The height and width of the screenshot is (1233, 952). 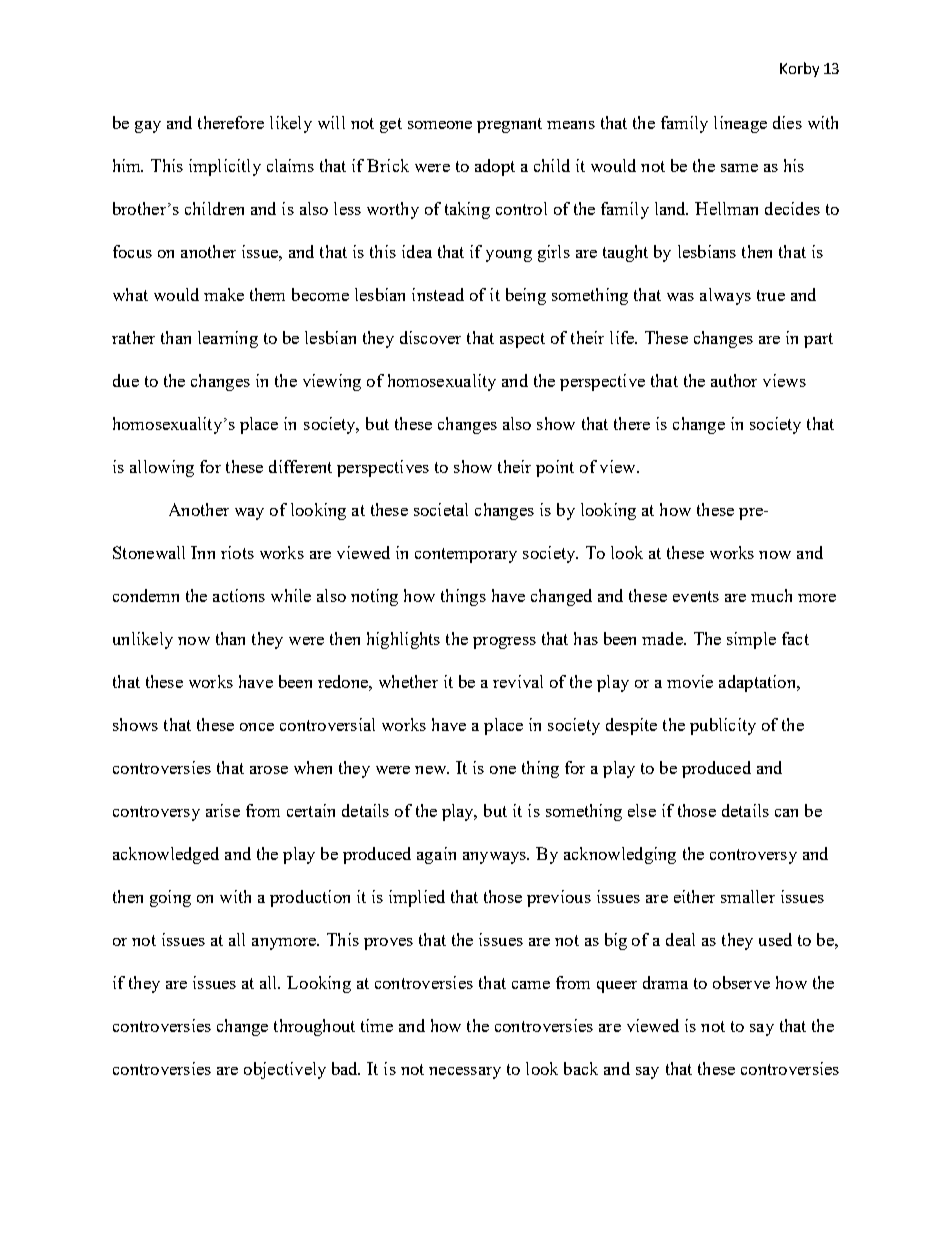 I want to click on objectively, so click(x=285, y=1070).
